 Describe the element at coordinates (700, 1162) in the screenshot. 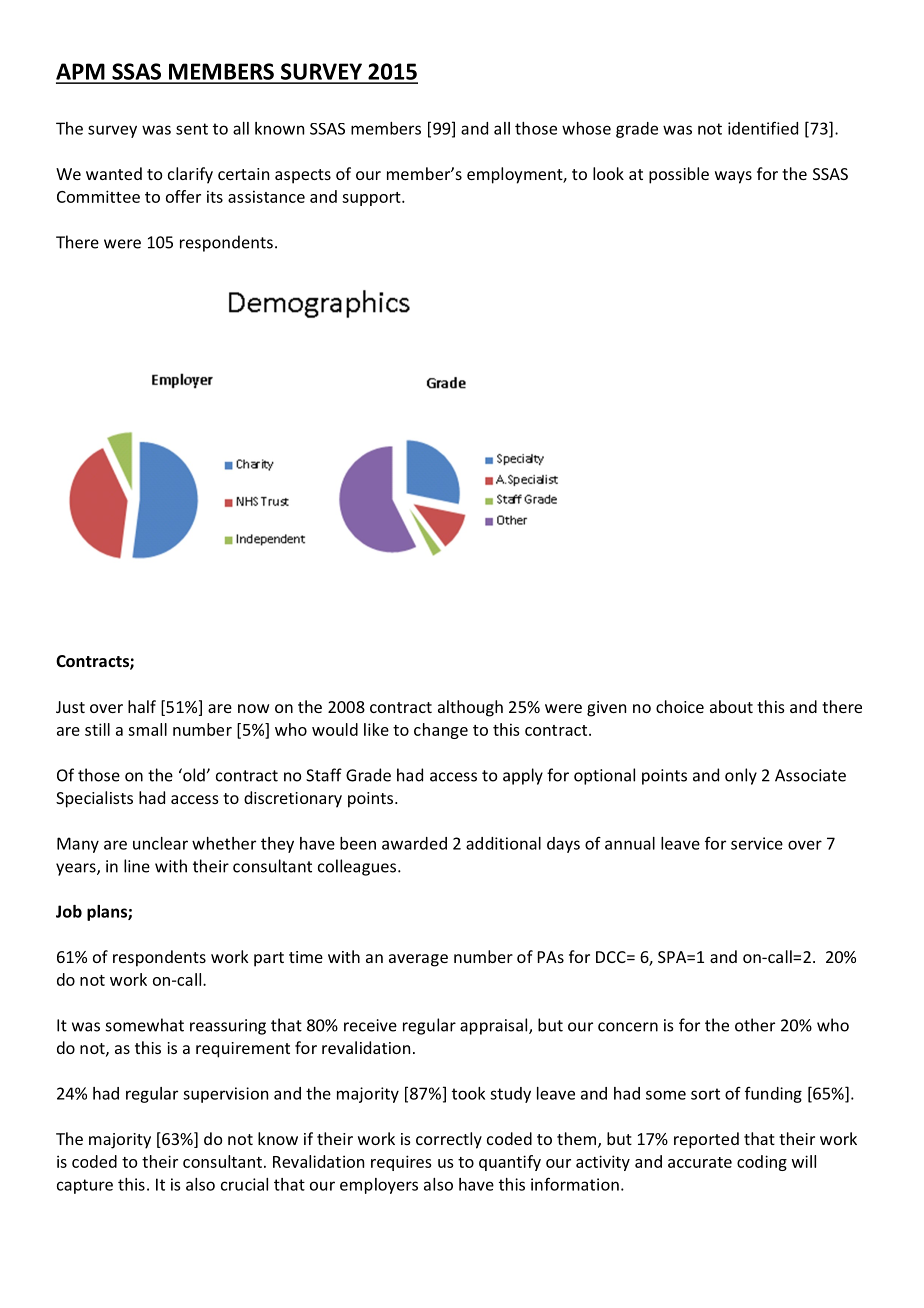

I see `accurate` at that location.
